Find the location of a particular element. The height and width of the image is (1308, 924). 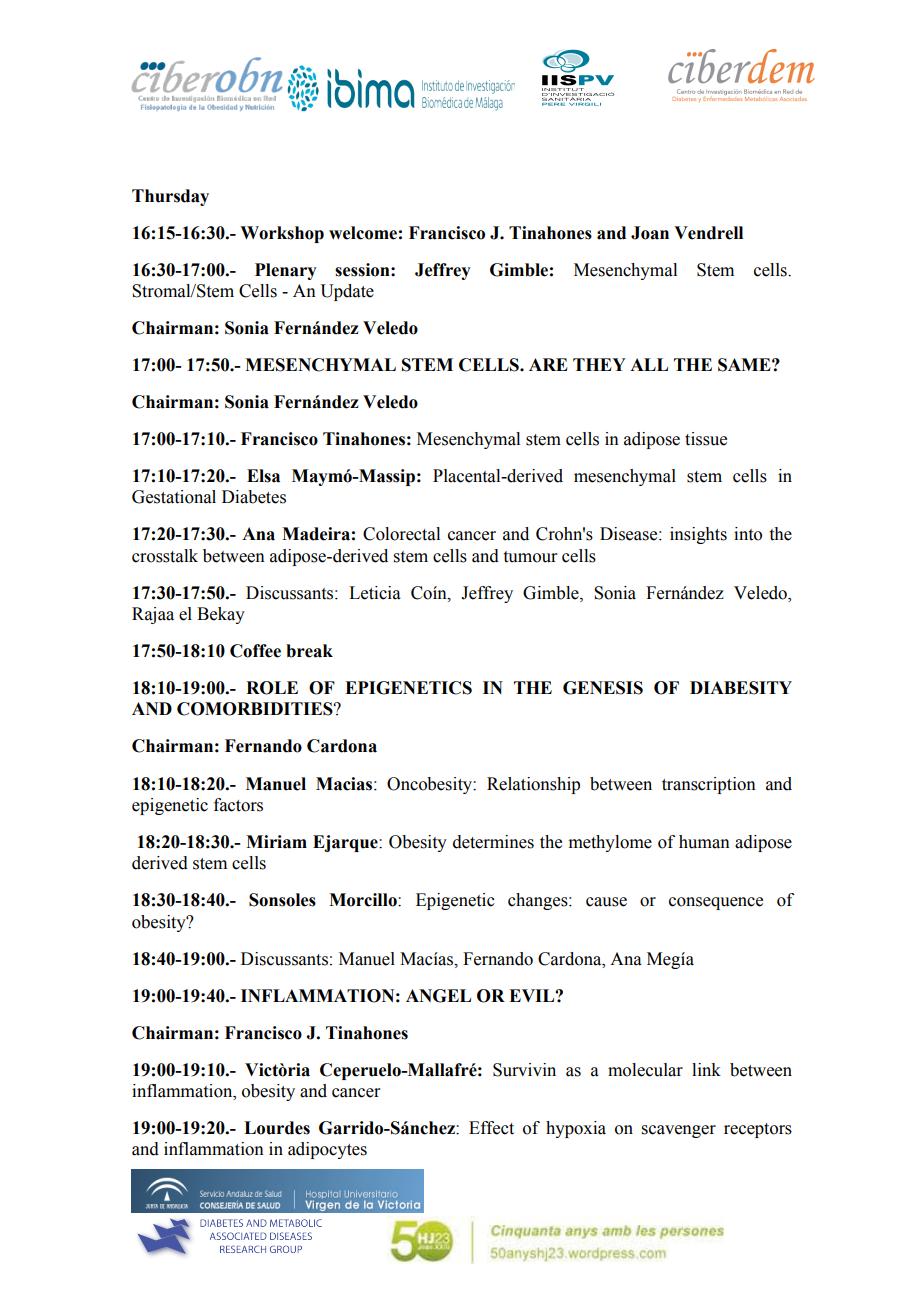

scavenger is located at coordinates (679, 1131).
